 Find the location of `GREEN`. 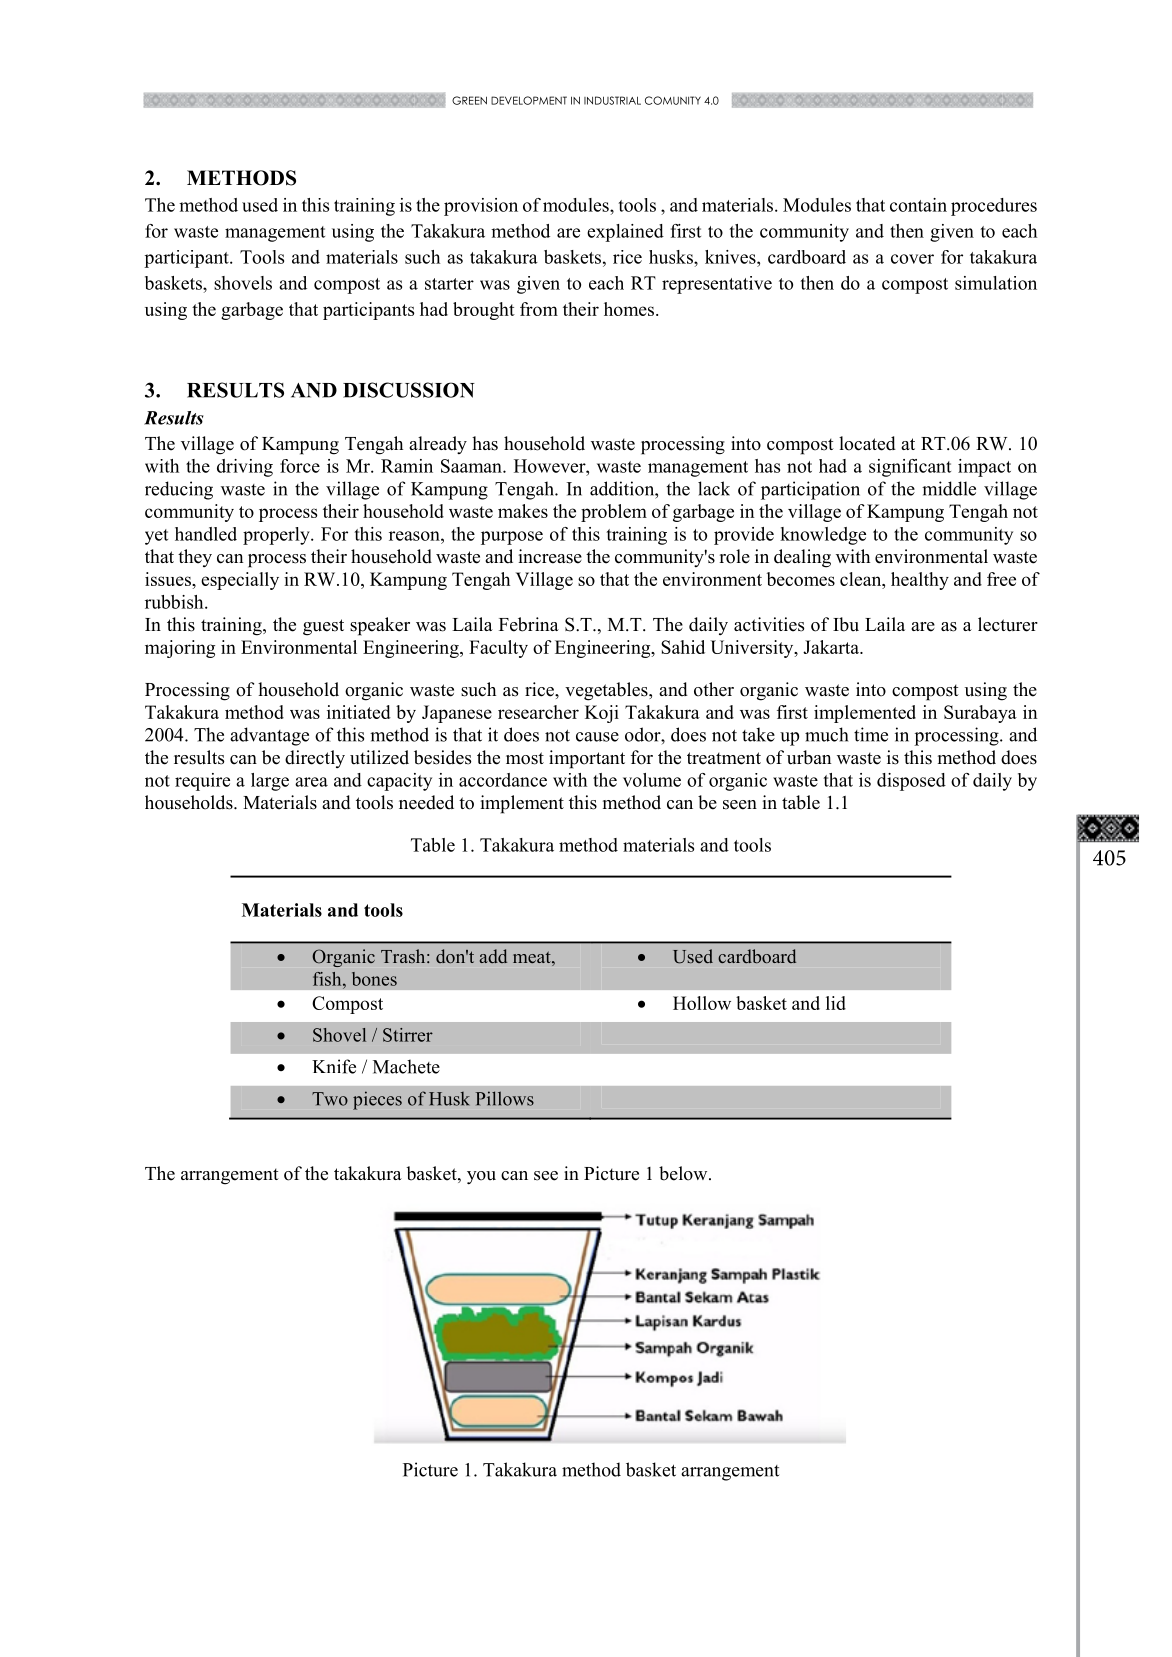

GREEN is located at coordinates (469, 100).
